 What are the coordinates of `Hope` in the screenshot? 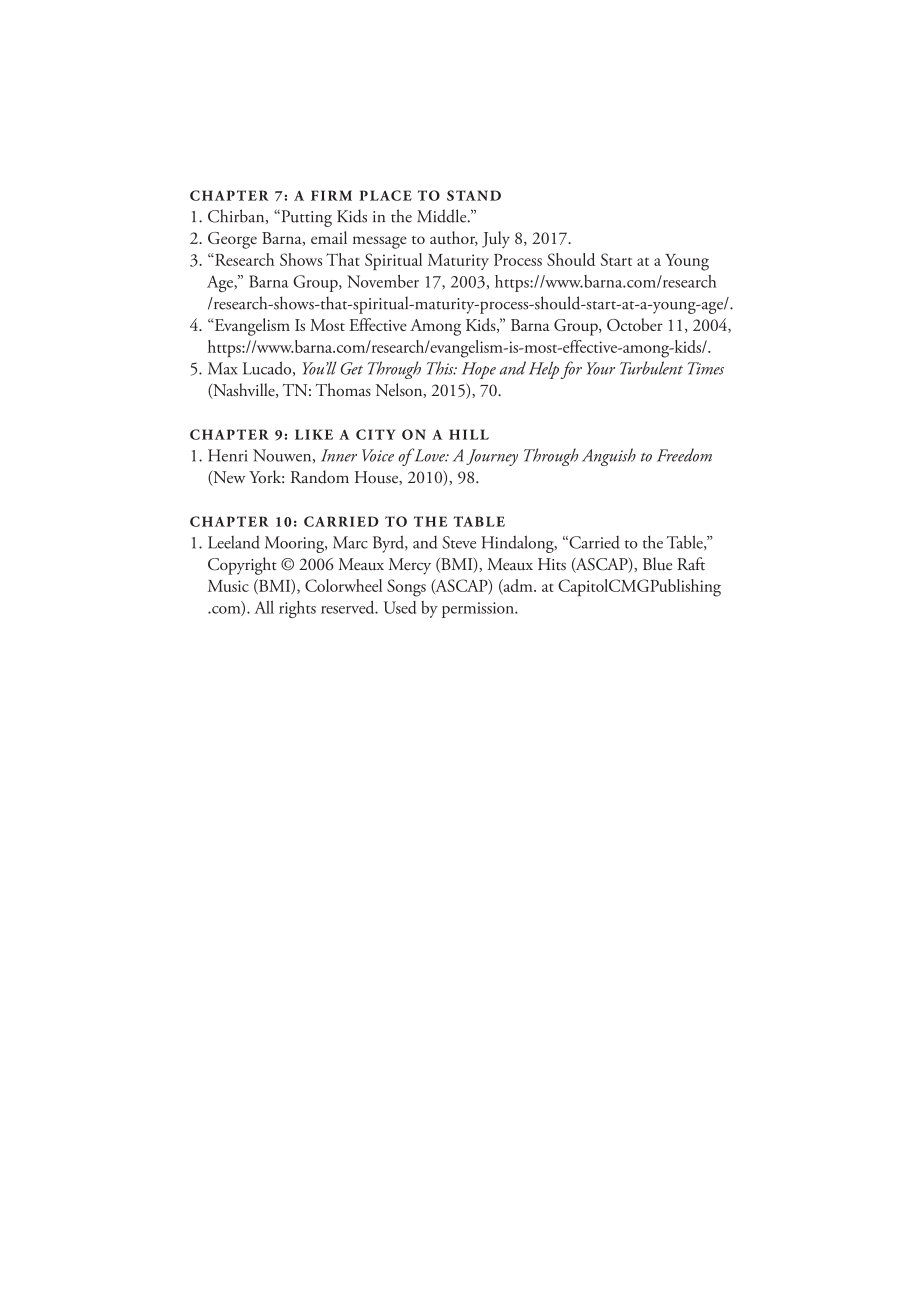 It's located at (479, 370).
